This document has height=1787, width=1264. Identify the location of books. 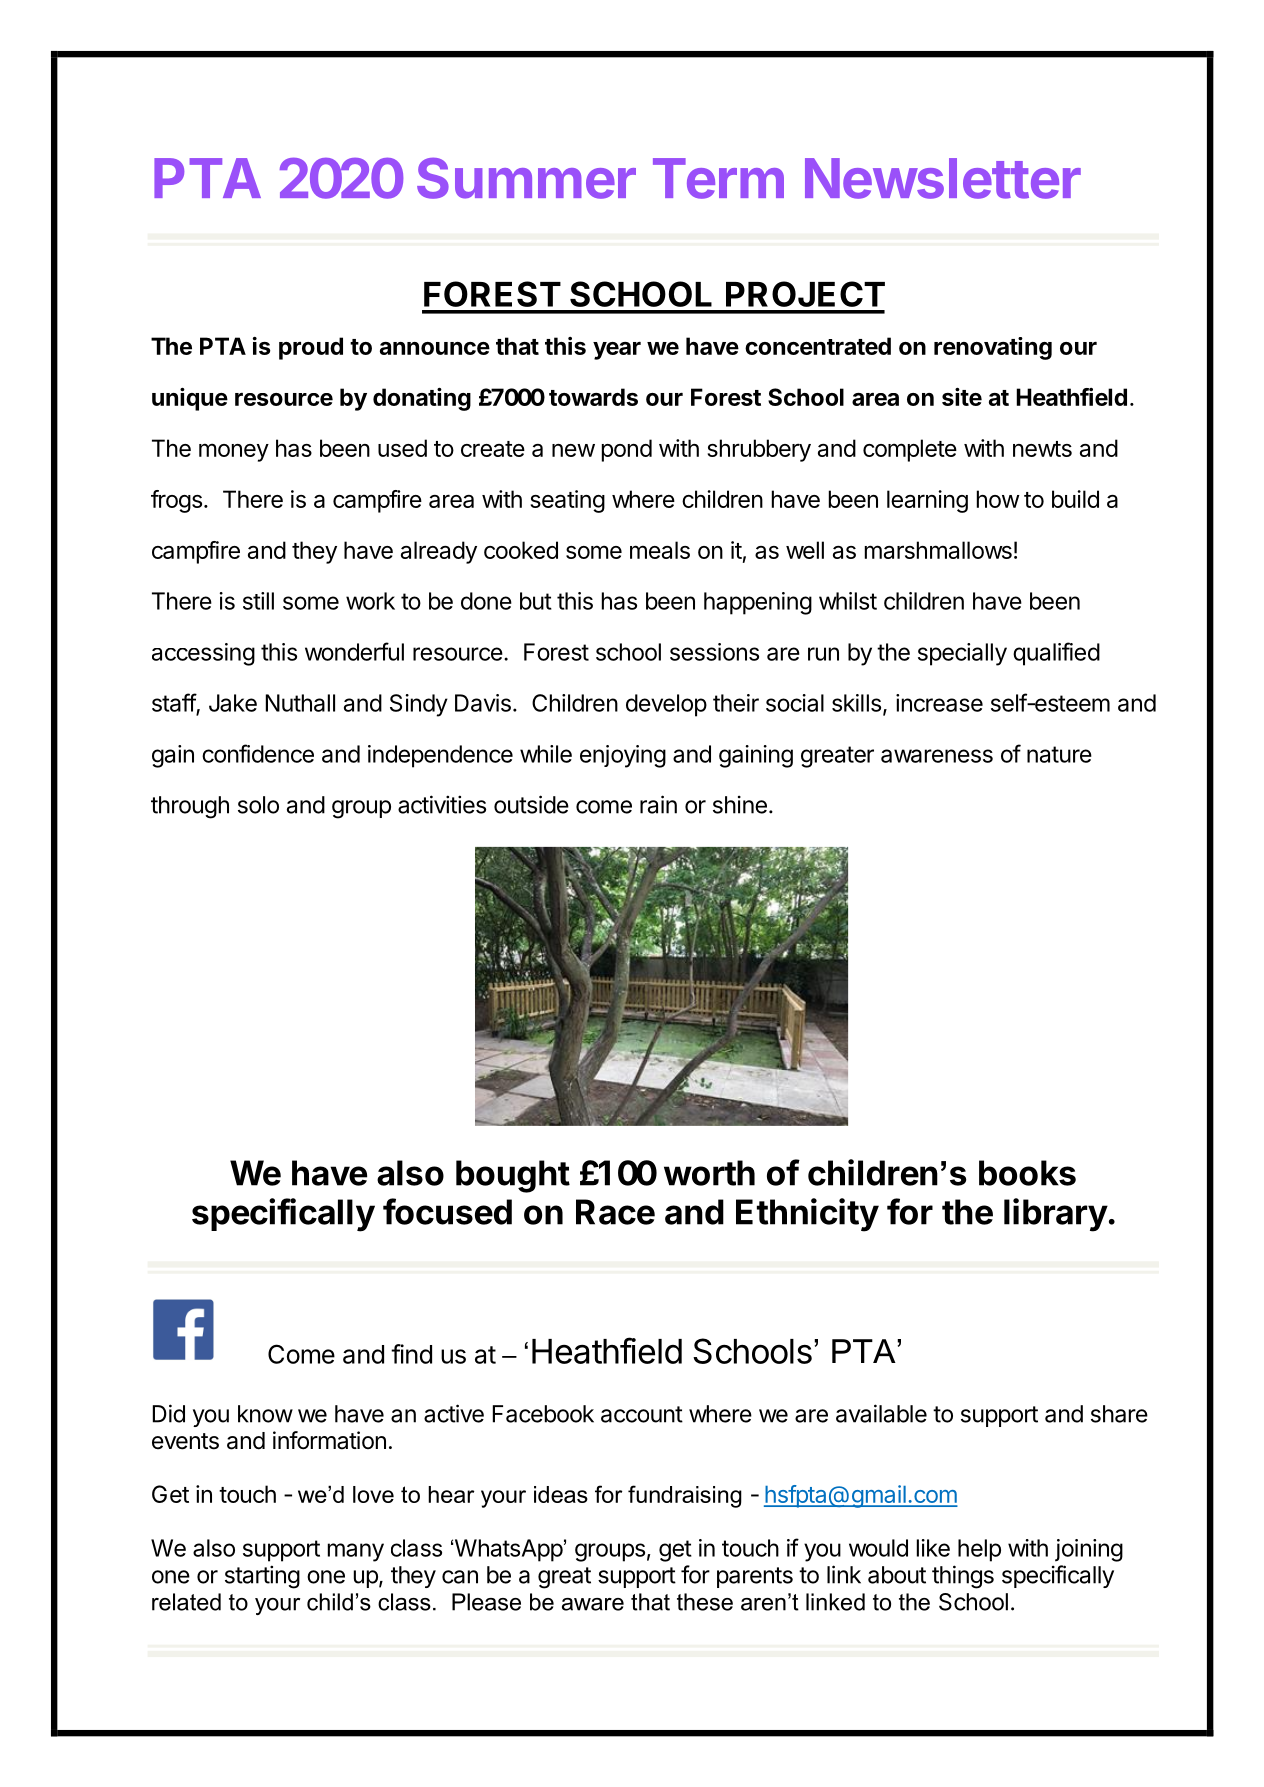
(1027, 1173).
